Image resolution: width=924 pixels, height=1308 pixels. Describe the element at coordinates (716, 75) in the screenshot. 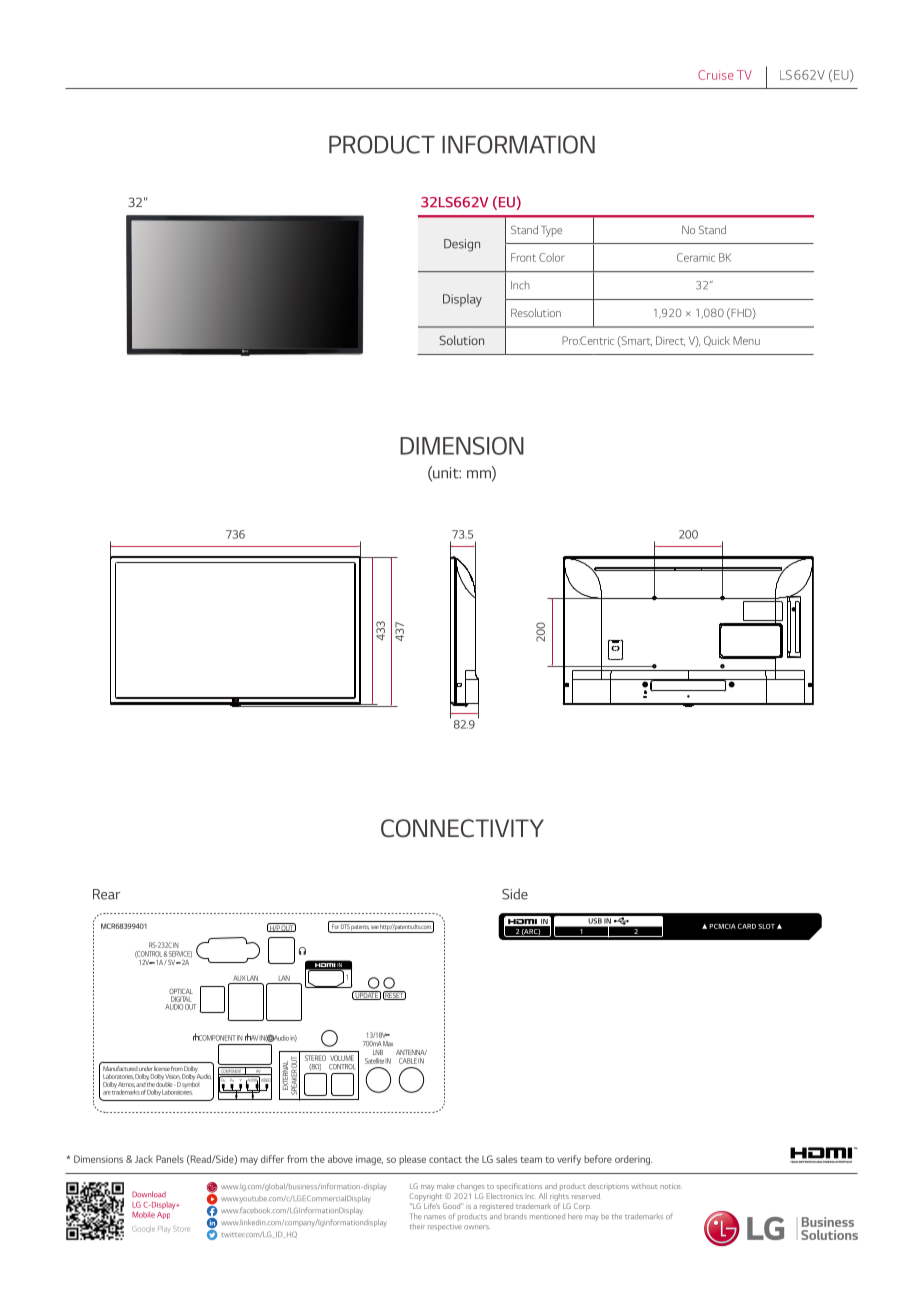

I see `Cruise` at that location.
